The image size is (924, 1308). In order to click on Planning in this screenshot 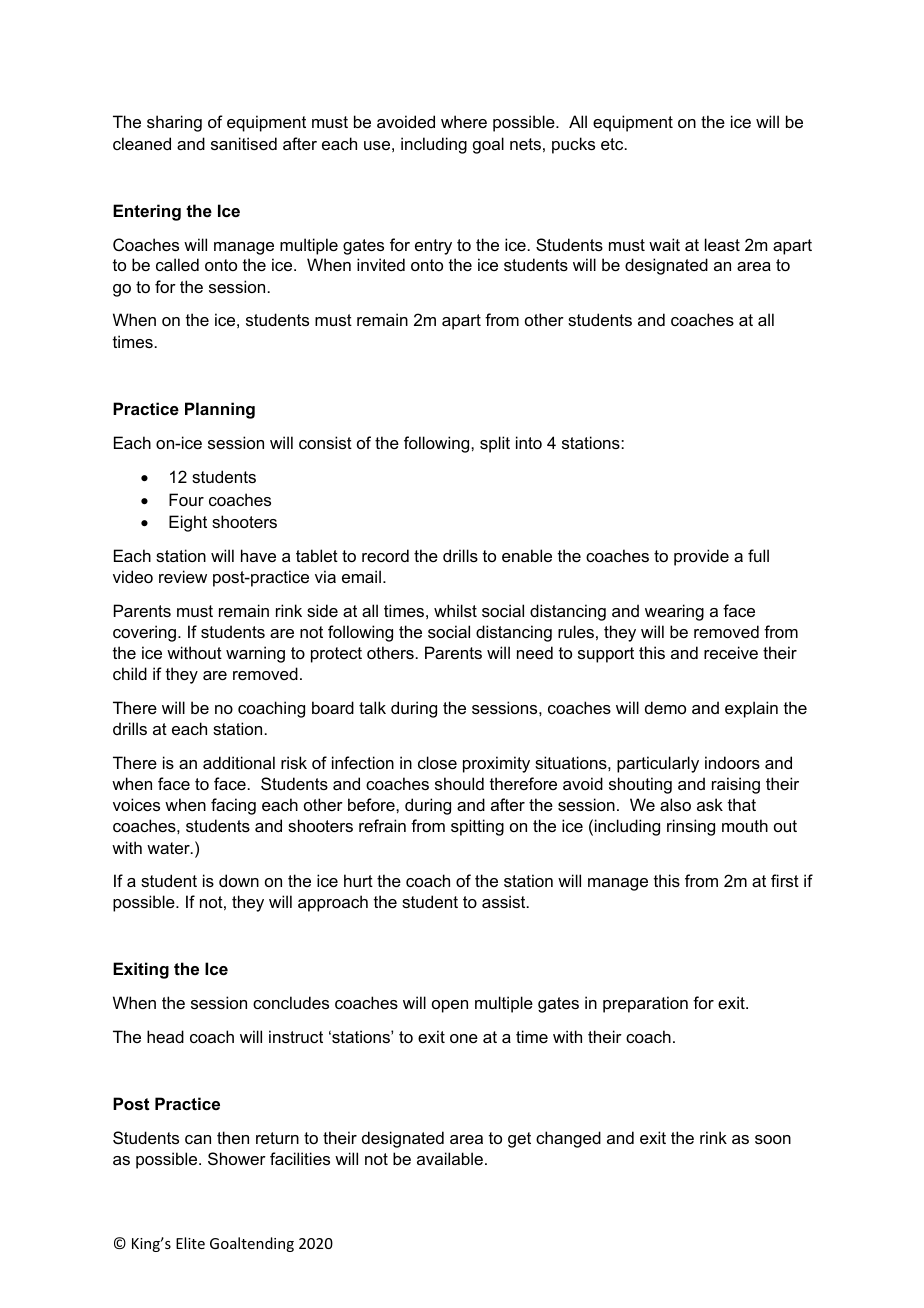, I will do `click(220, 410)`.
